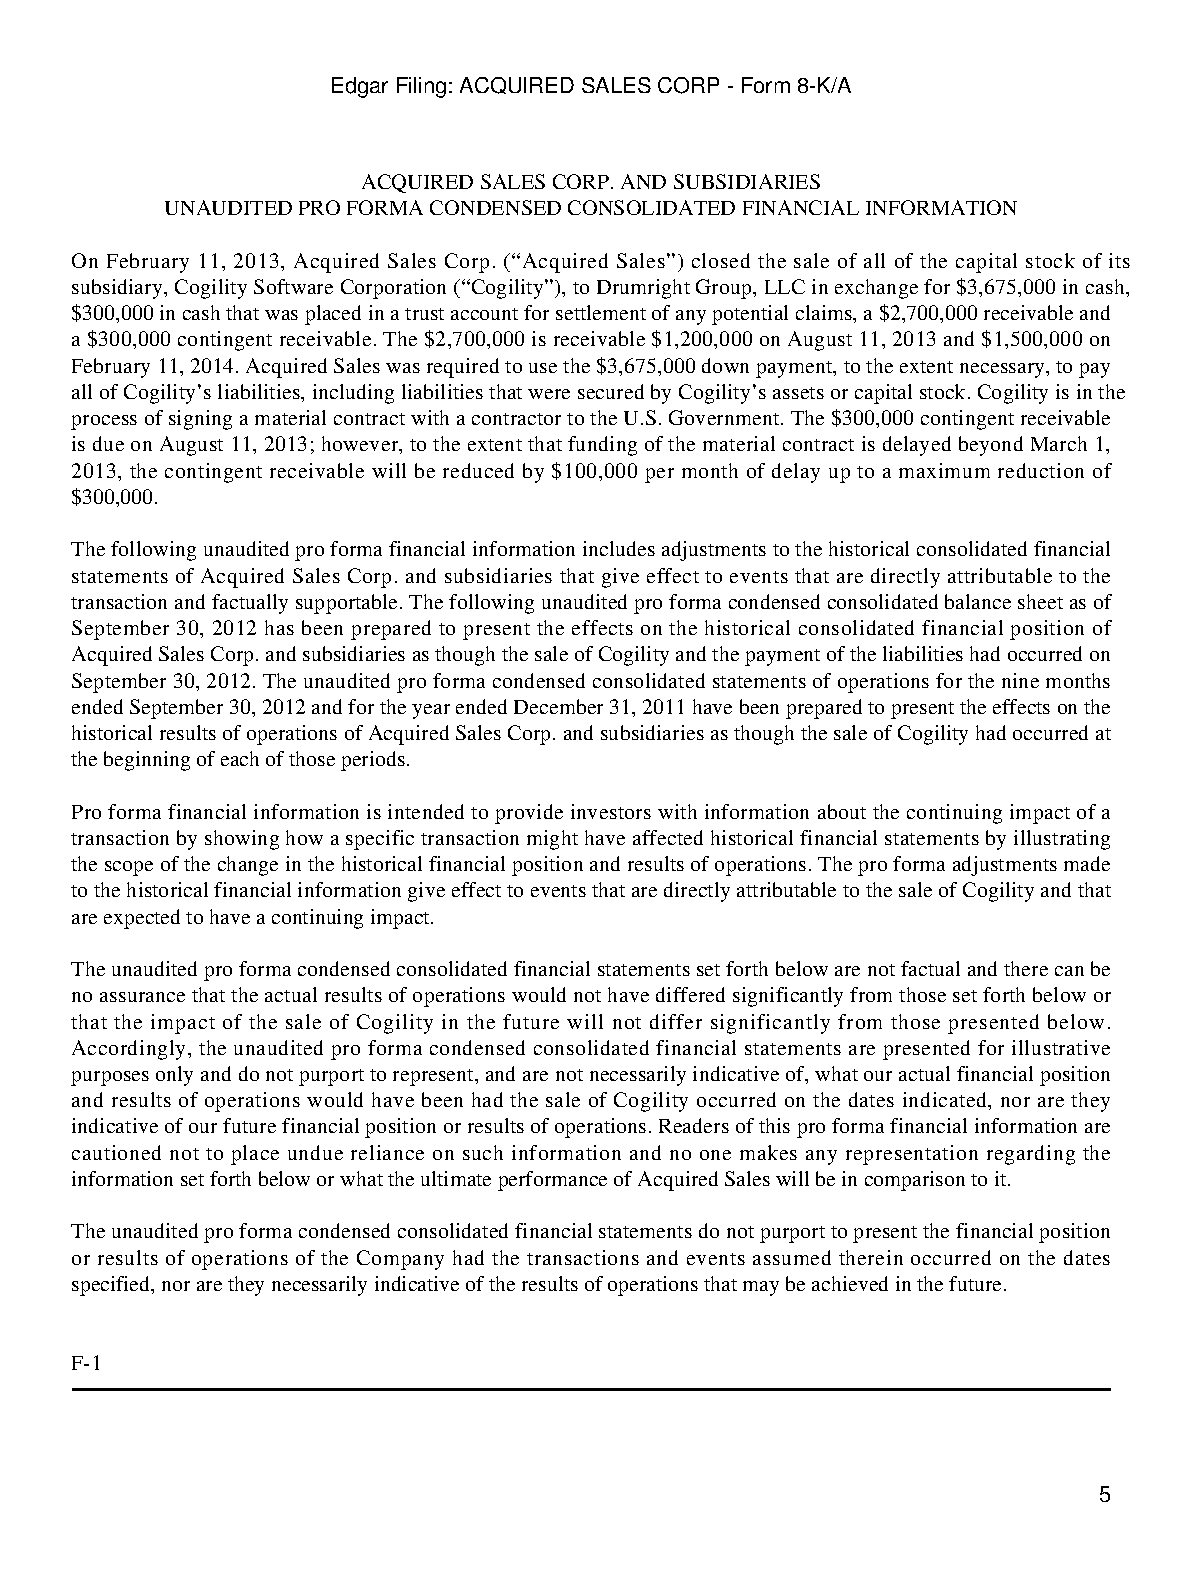 This page has width=1183, height=1574. What do you see at coordinates (360, 87) in the page?
I see `Edgar` at bounding box center [360, 87].
